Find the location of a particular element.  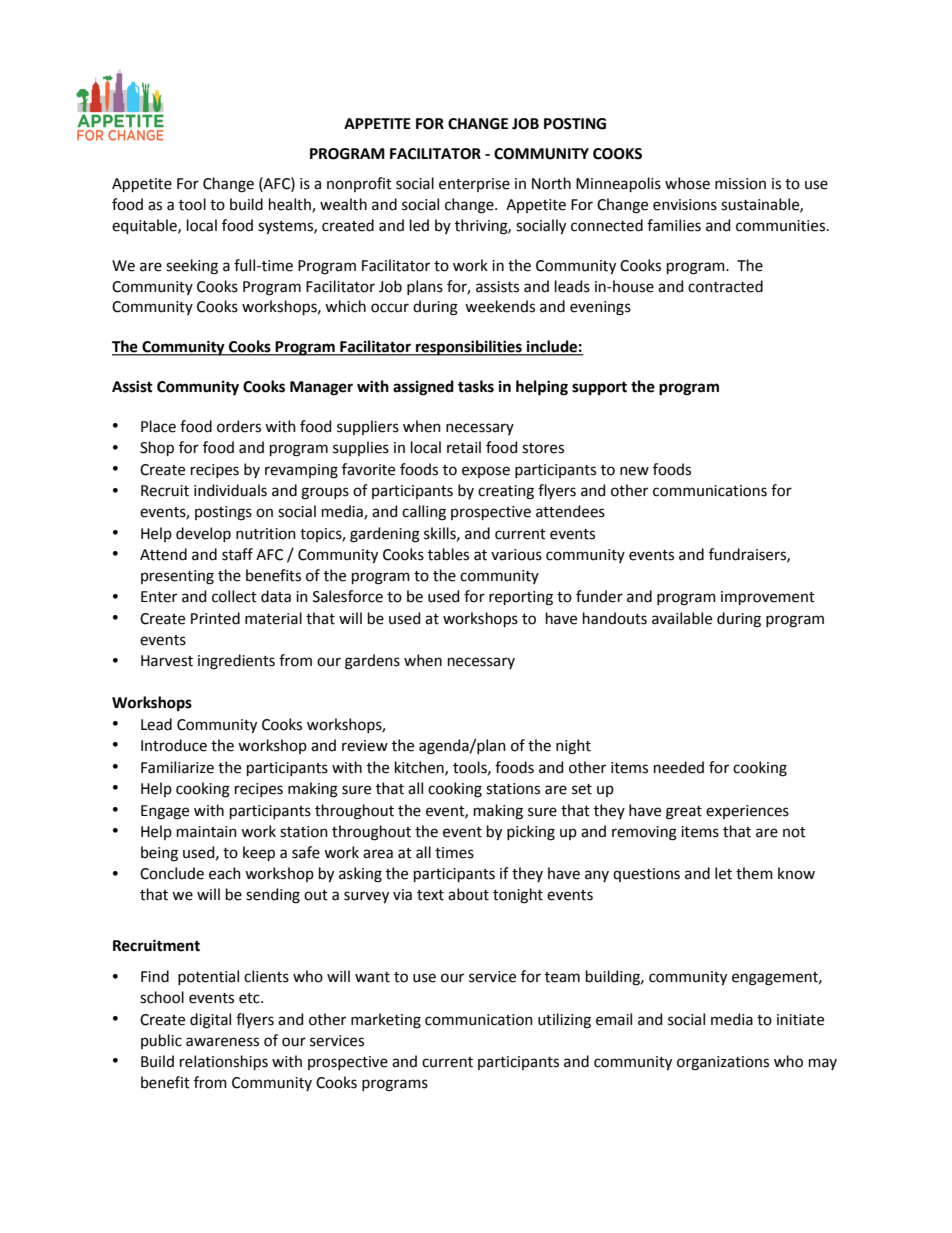

picking is located at coordinates (531, 833).
